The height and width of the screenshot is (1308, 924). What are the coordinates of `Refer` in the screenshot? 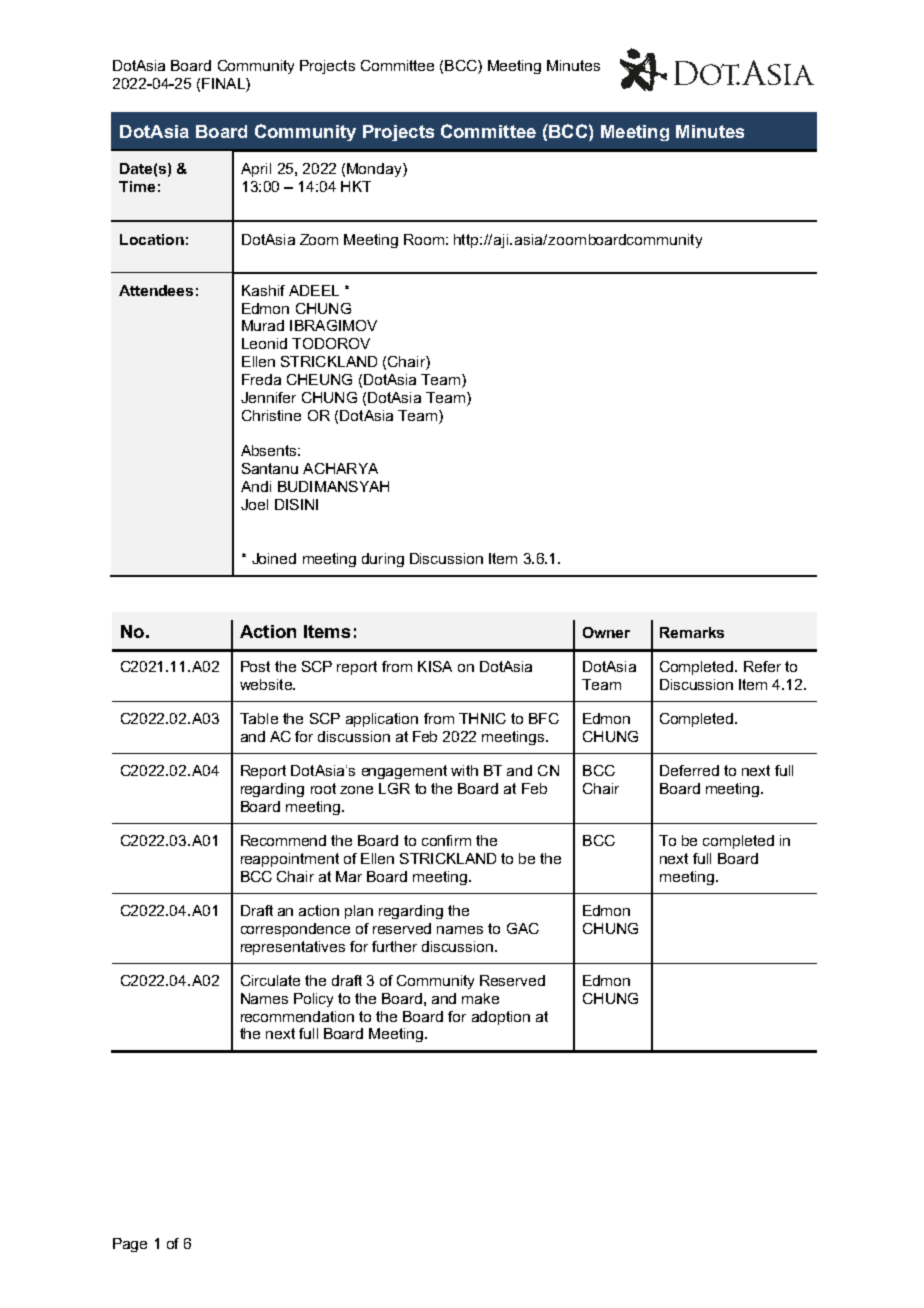 It's located at (762, 666).
